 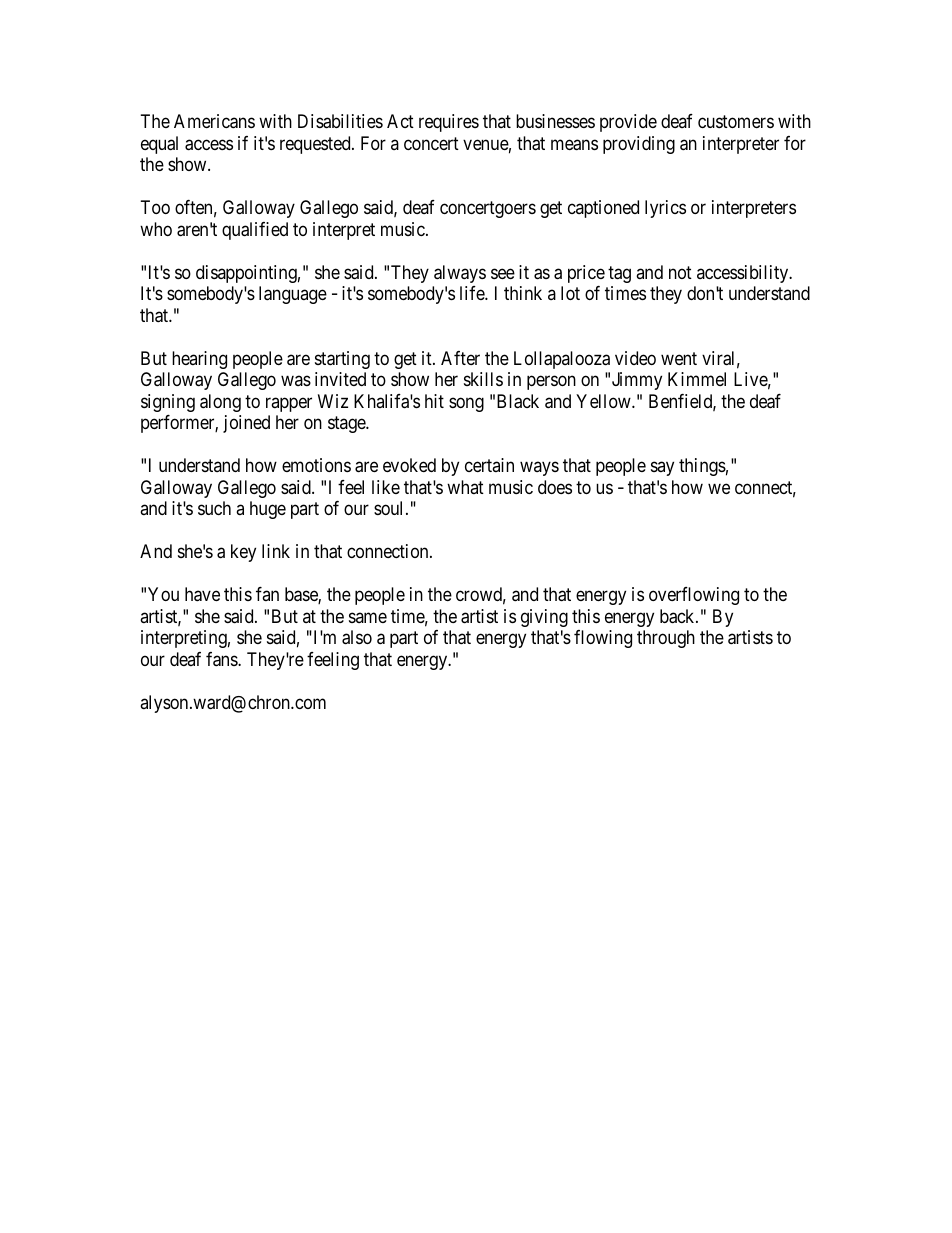 I want to click on through, so click(x=666, y=639).
